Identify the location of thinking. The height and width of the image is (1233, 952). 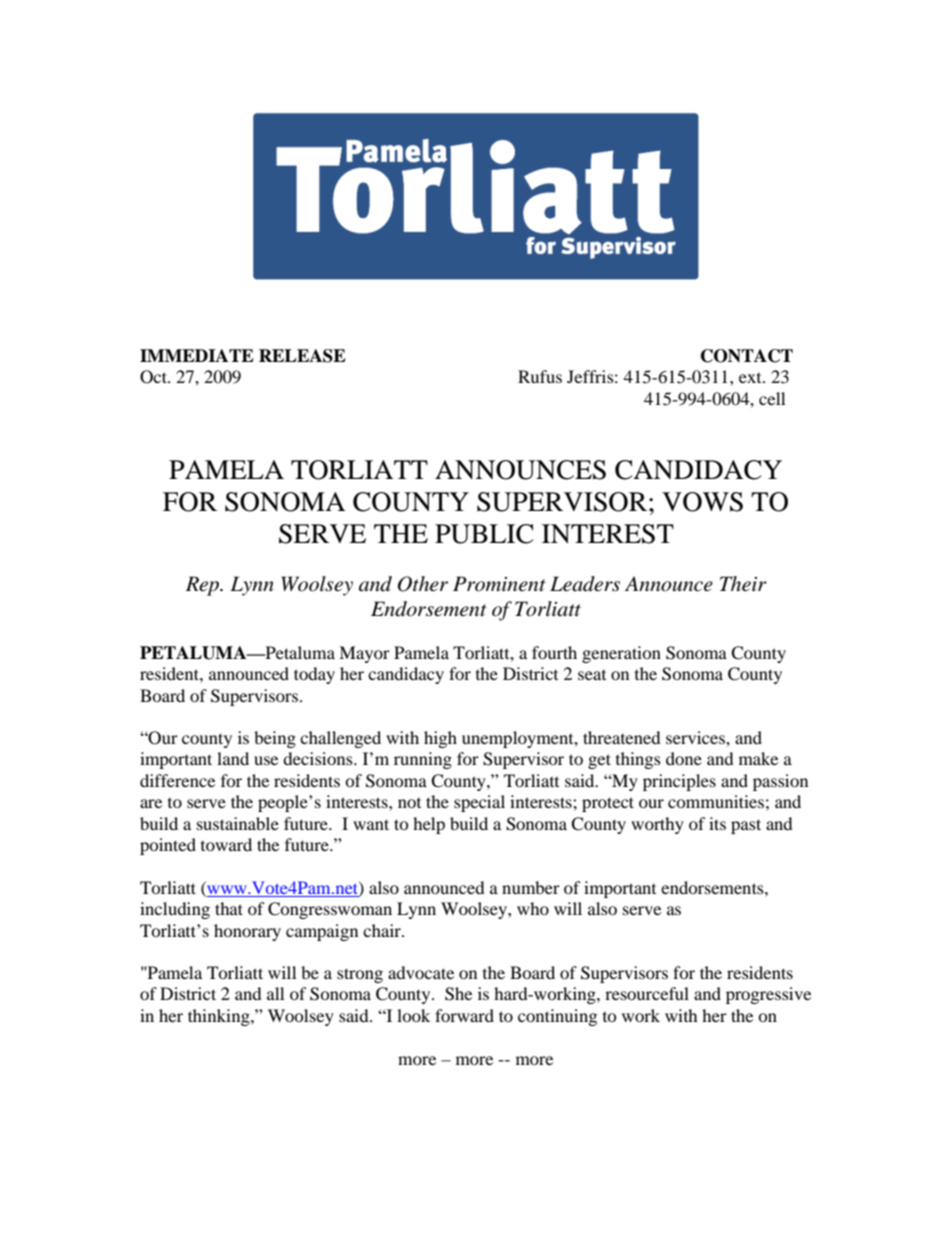
(220, 1017).
